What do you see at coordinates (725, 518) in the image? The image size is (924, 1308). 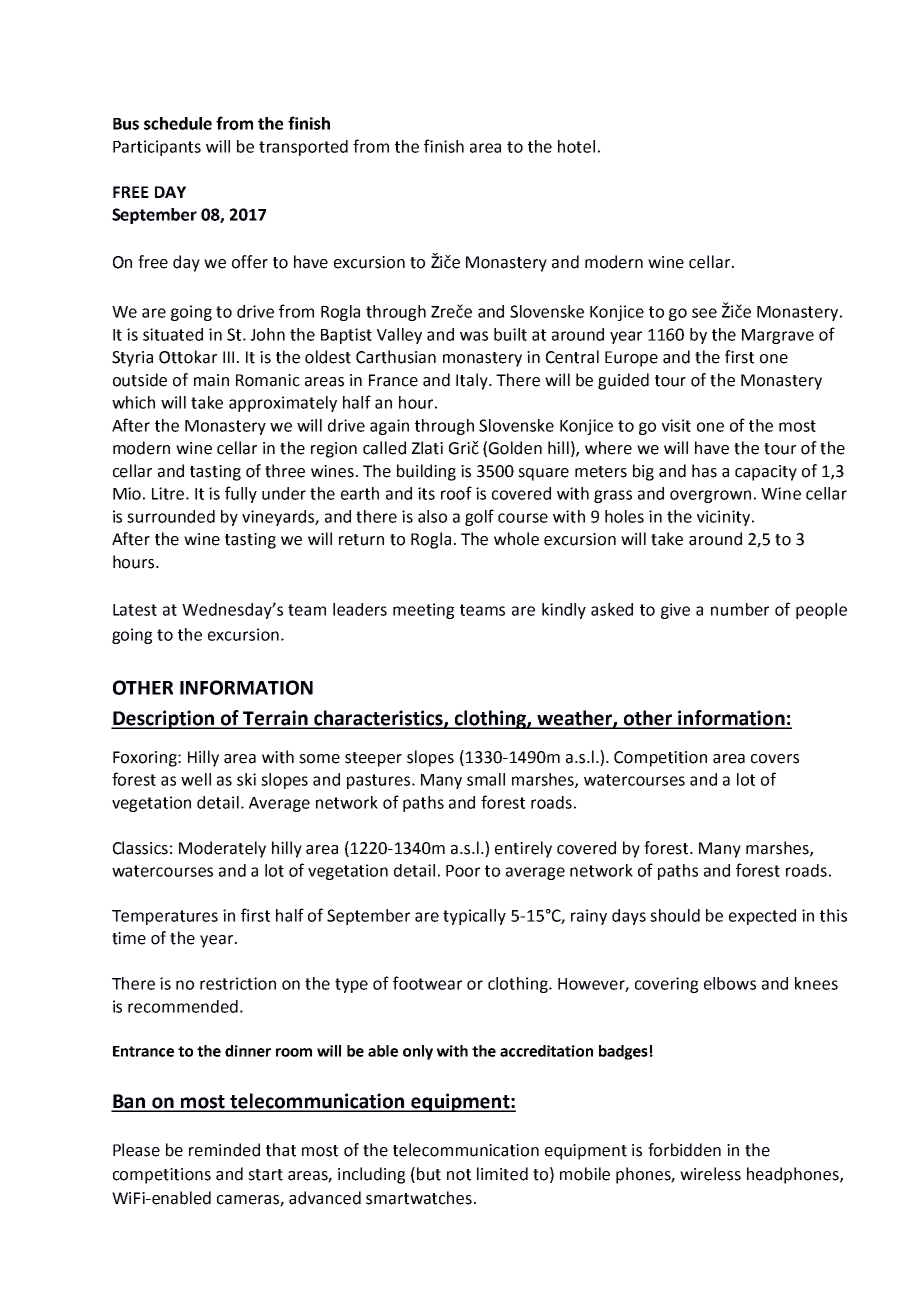 I see `vicinity` at bounding box center [725, 518].
